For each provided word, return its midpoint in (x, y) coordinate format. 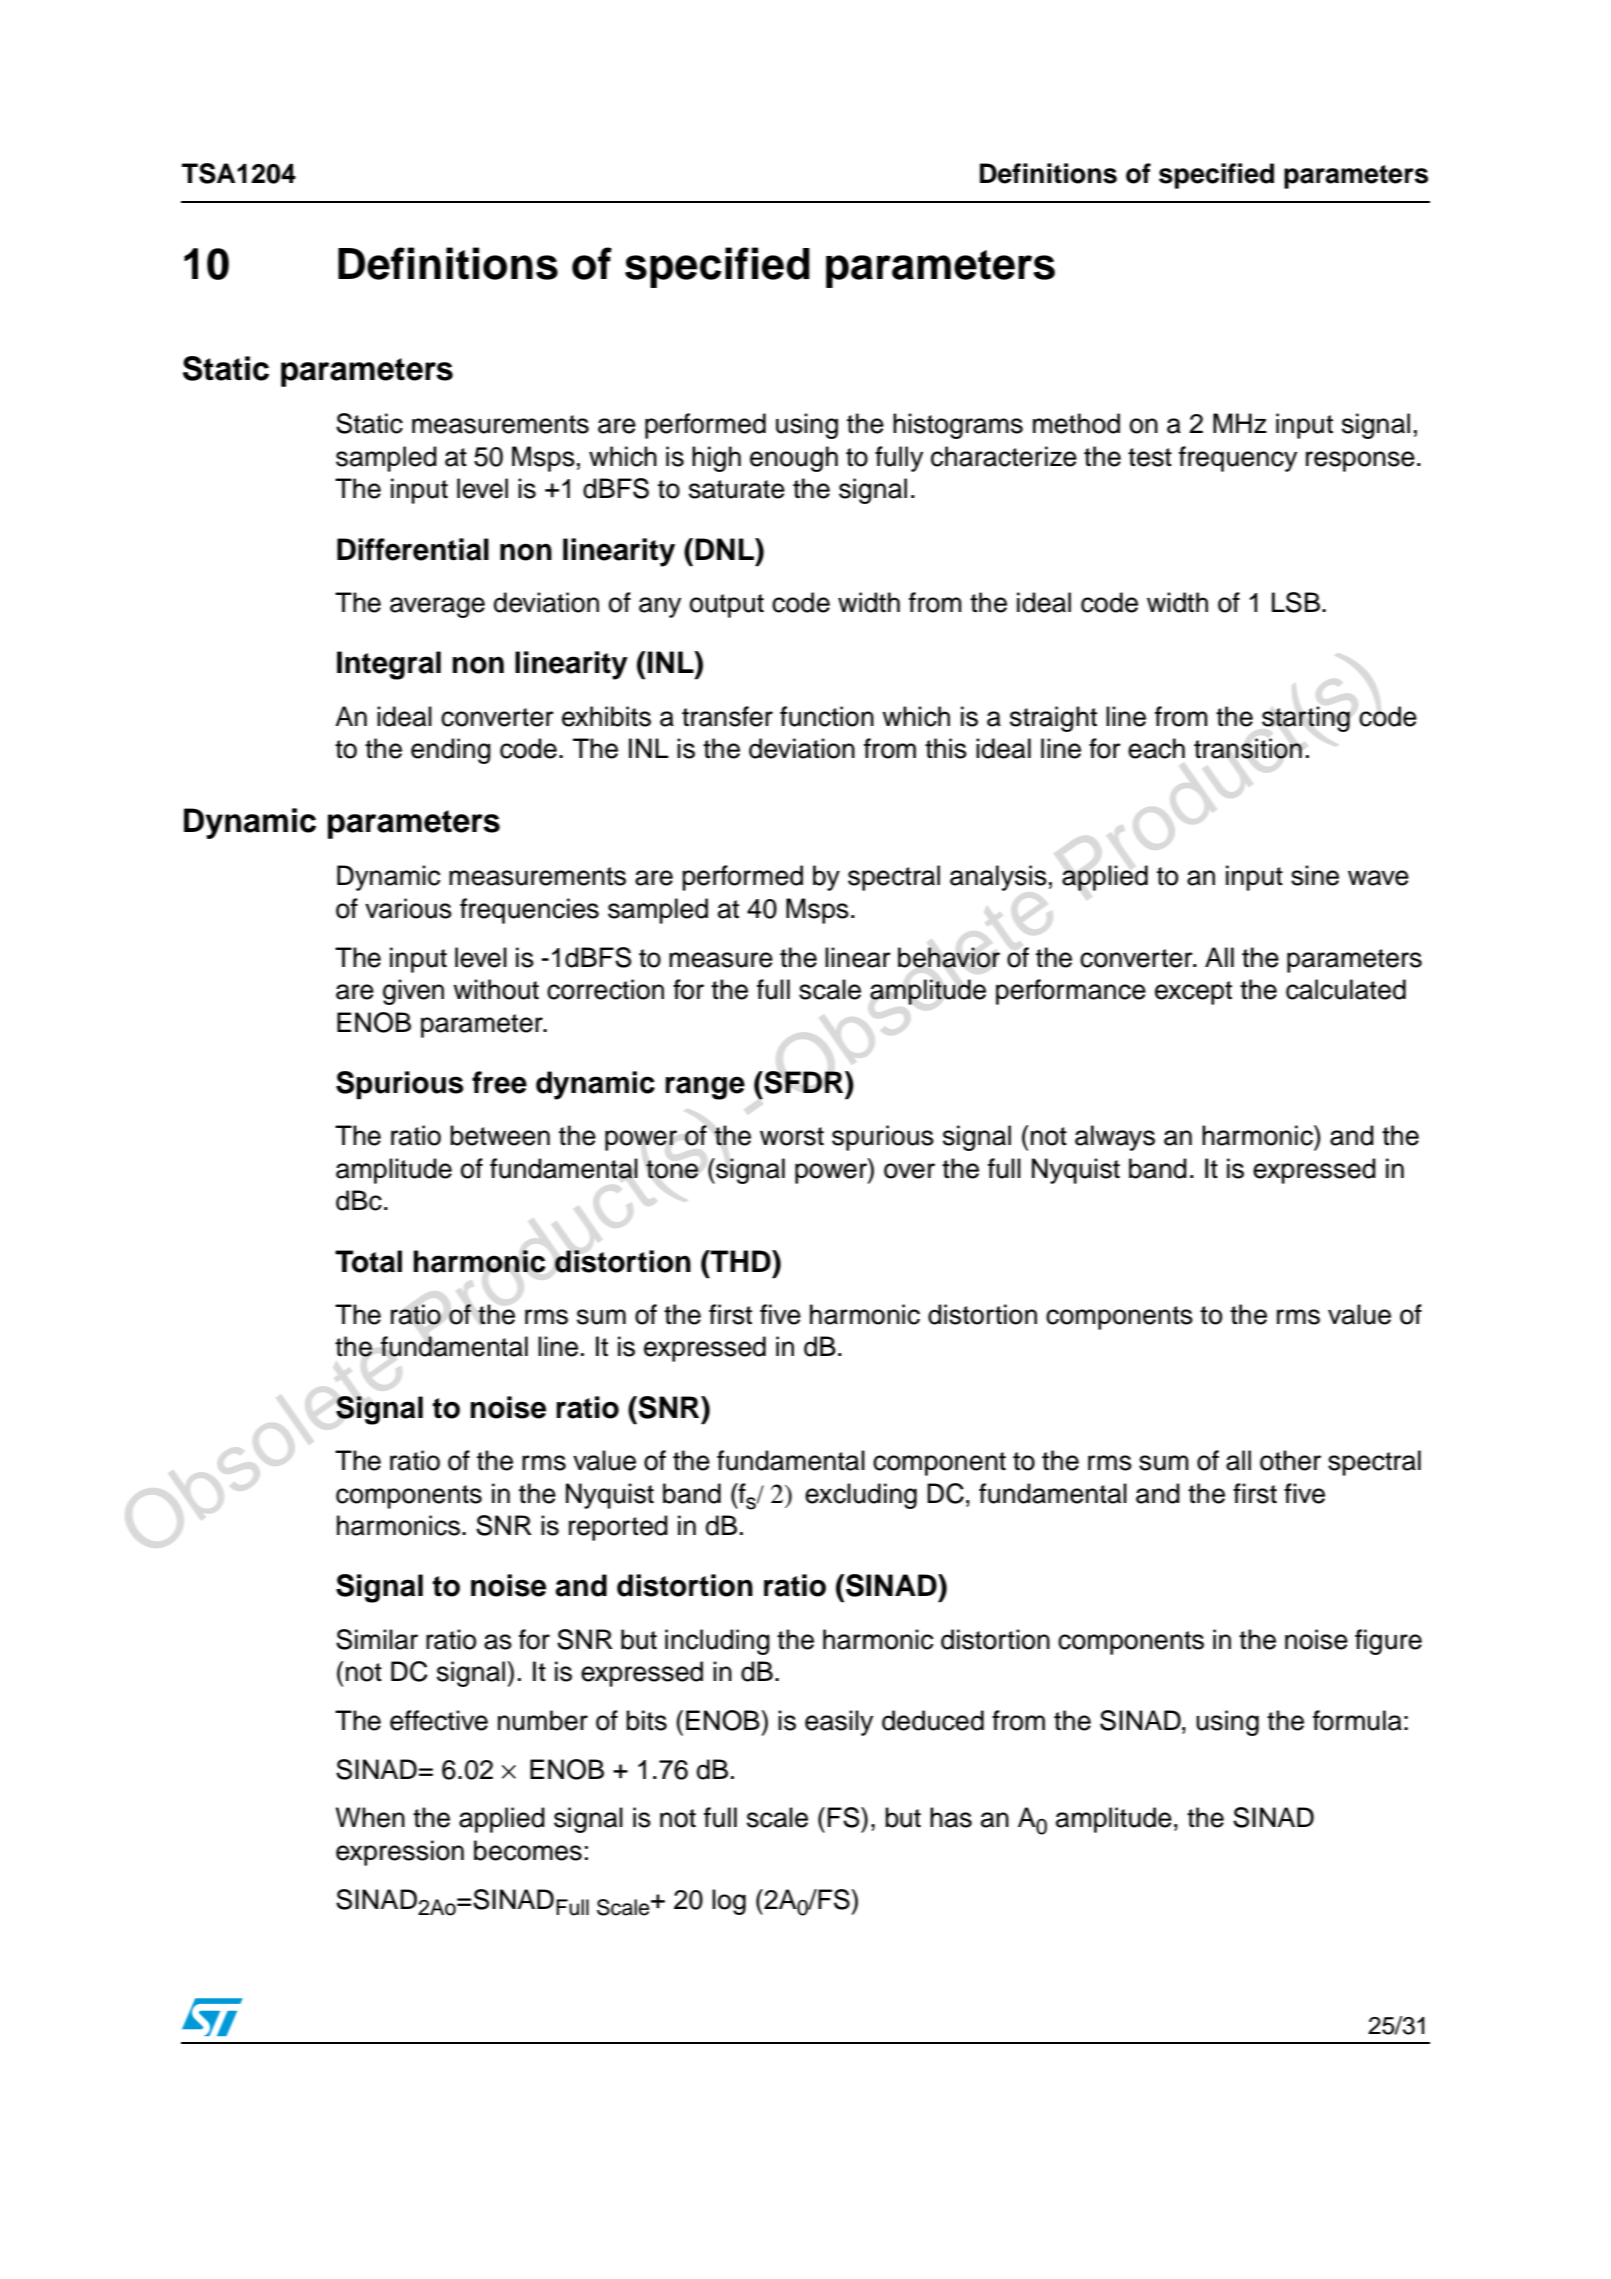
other (1290, 1460)
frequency (1238, 459)
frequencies (529, 911)
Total (368, 1261)
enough (794, 459)
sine (1315, 875)
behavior (949, 957)
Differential (413, 549)
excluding (861, 1496)
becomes (528, 1850)
